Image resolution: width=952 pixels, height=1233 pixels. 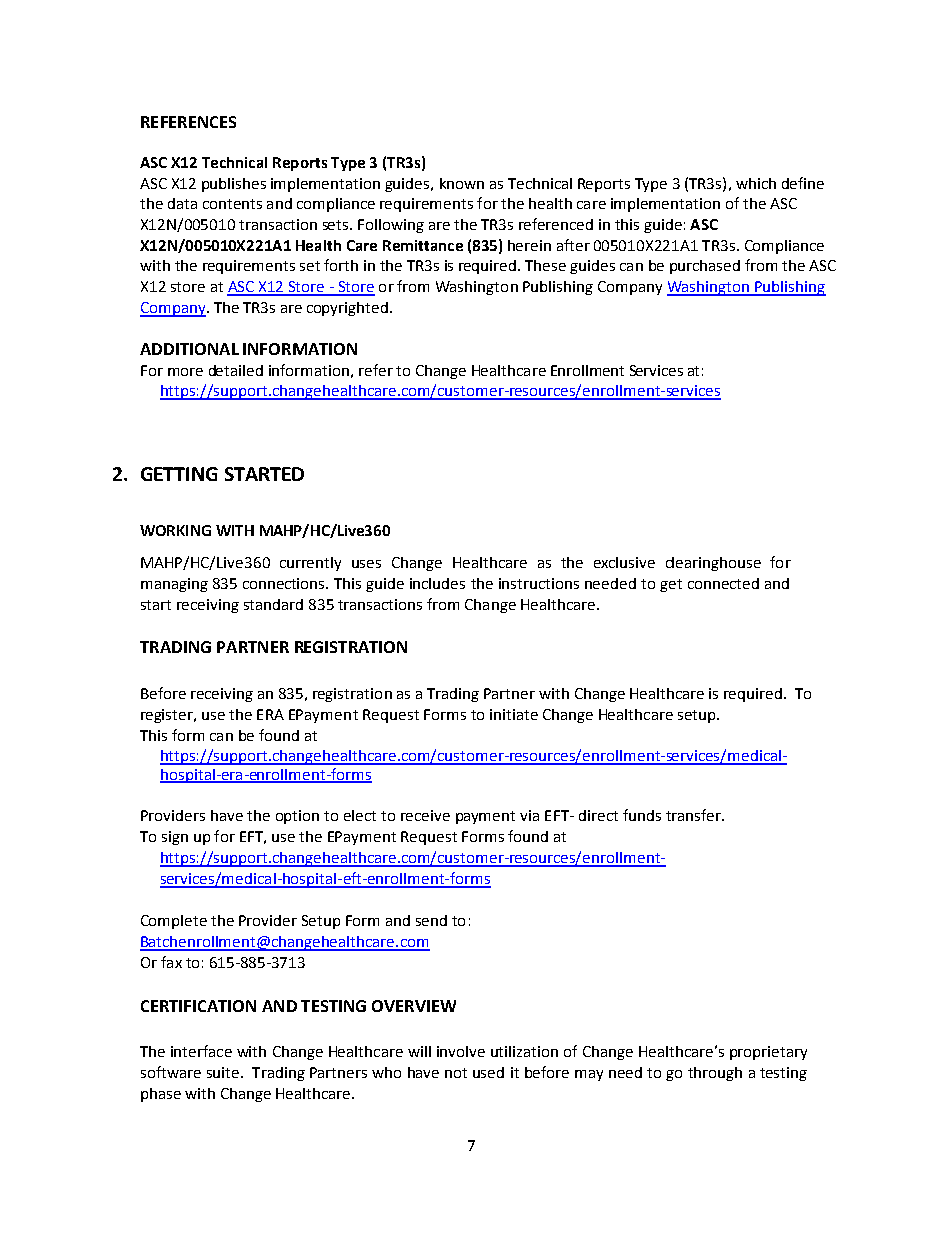 What do you see at coordinates (462, 183) in the image?
I see `known` at bounding box center [462, 183].
